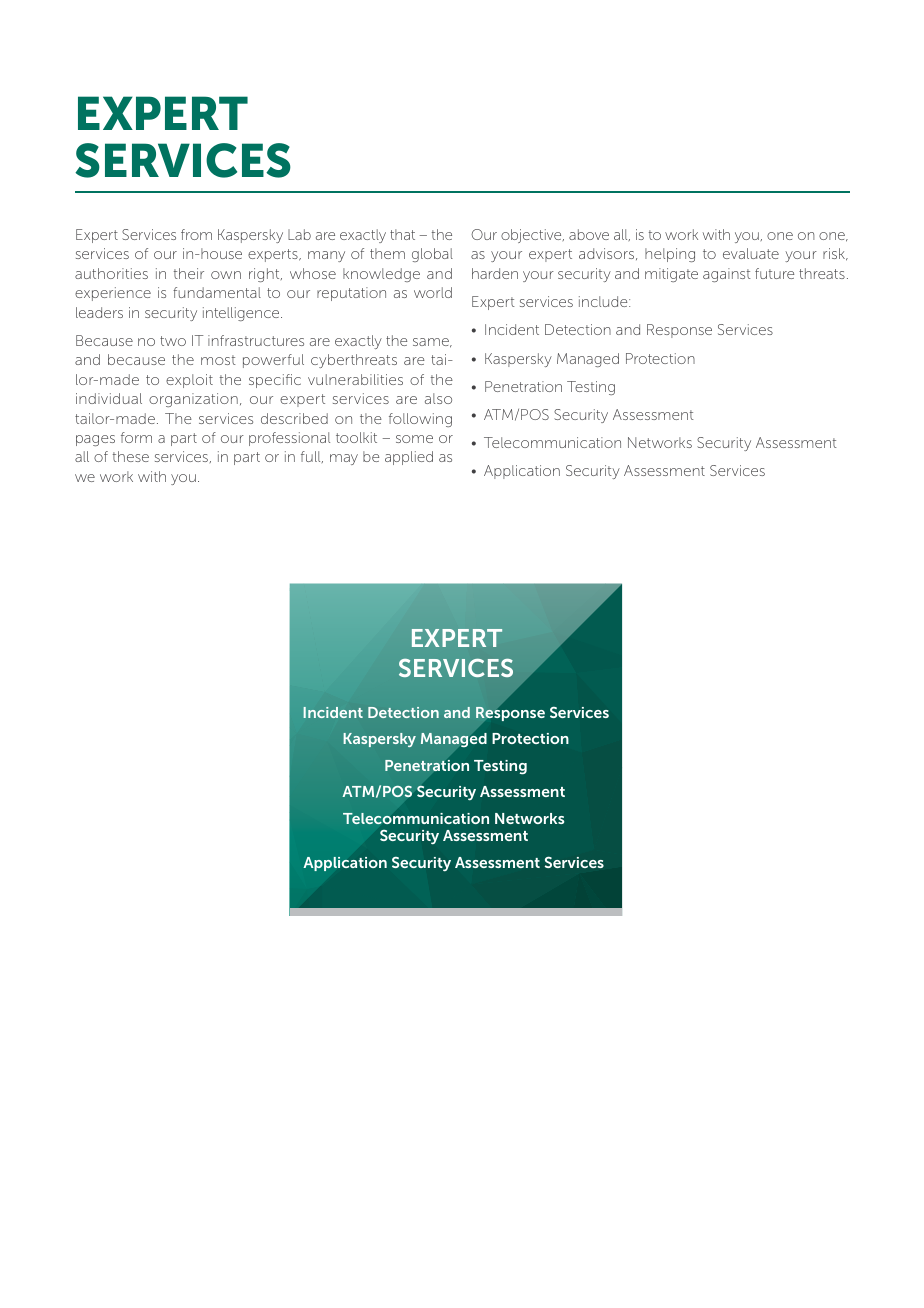  What do you see at coordinates (131, 456) in the image?
I see `these` at bounding box center [131, 456].
